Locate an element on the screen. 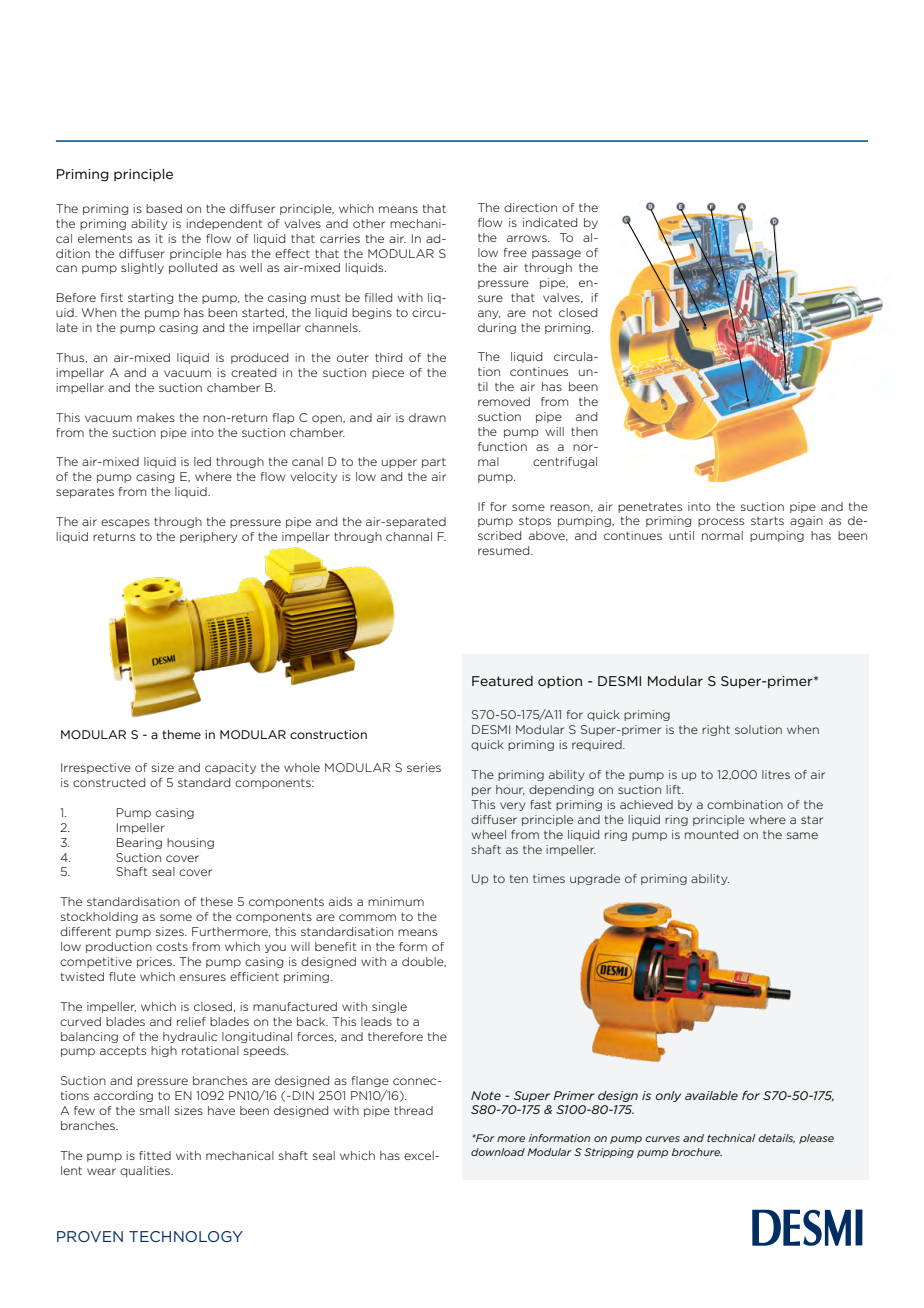  technical is located at coordinates (731, 1138).
